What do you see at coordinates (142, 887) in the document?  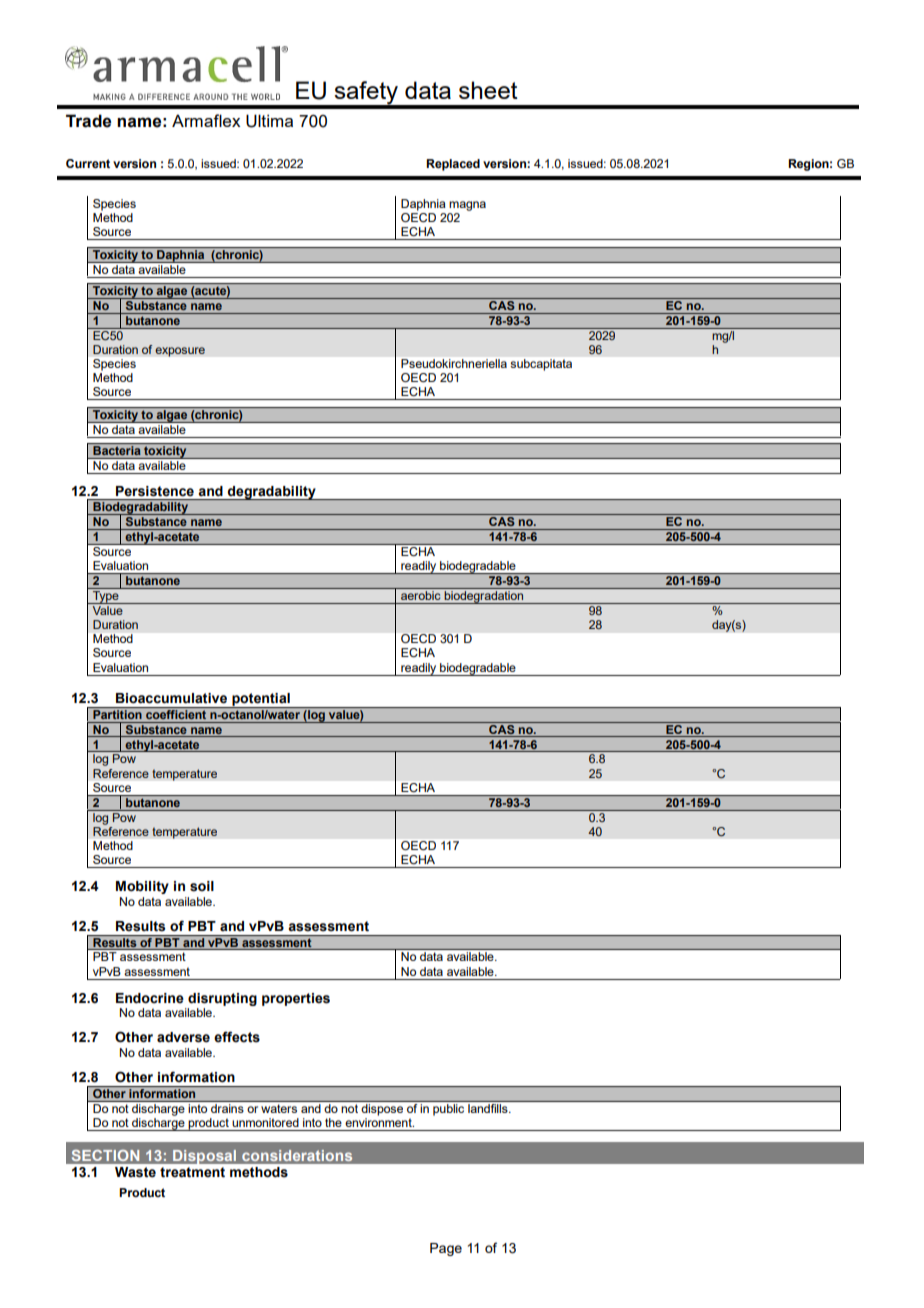 I see `Mobility` at bounding box center [142, 887].
